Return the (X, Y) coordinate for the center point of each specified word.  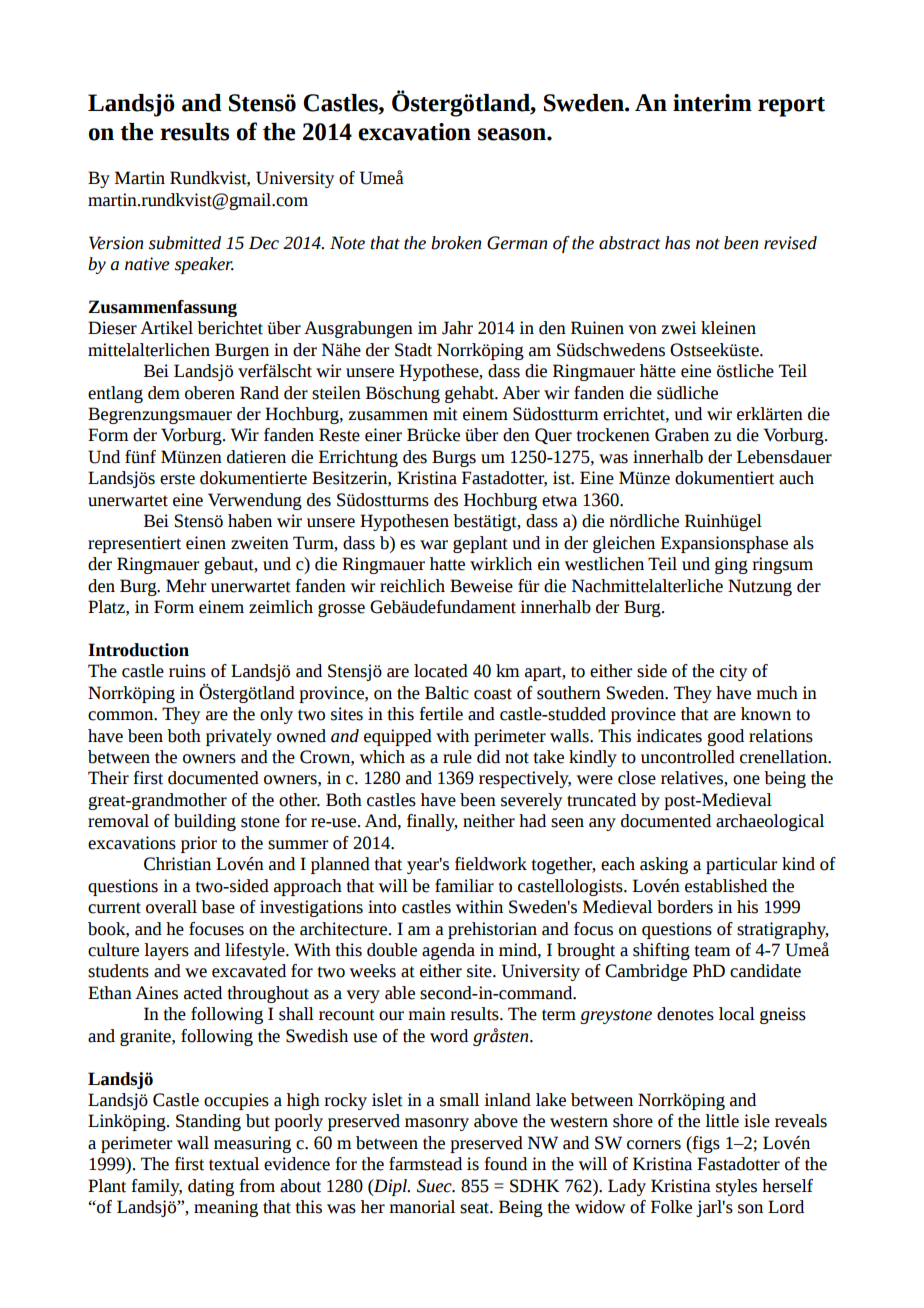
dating (211, 1187)
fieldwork (491, 864)
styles (736, 1187)
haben (250, 521)
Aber (521, 393)
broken (456, 243)
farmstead (425, 1164)
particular (741, 865)
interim (712, 103)
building (205, 822)
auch (796, 478)
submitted (185, 243)
